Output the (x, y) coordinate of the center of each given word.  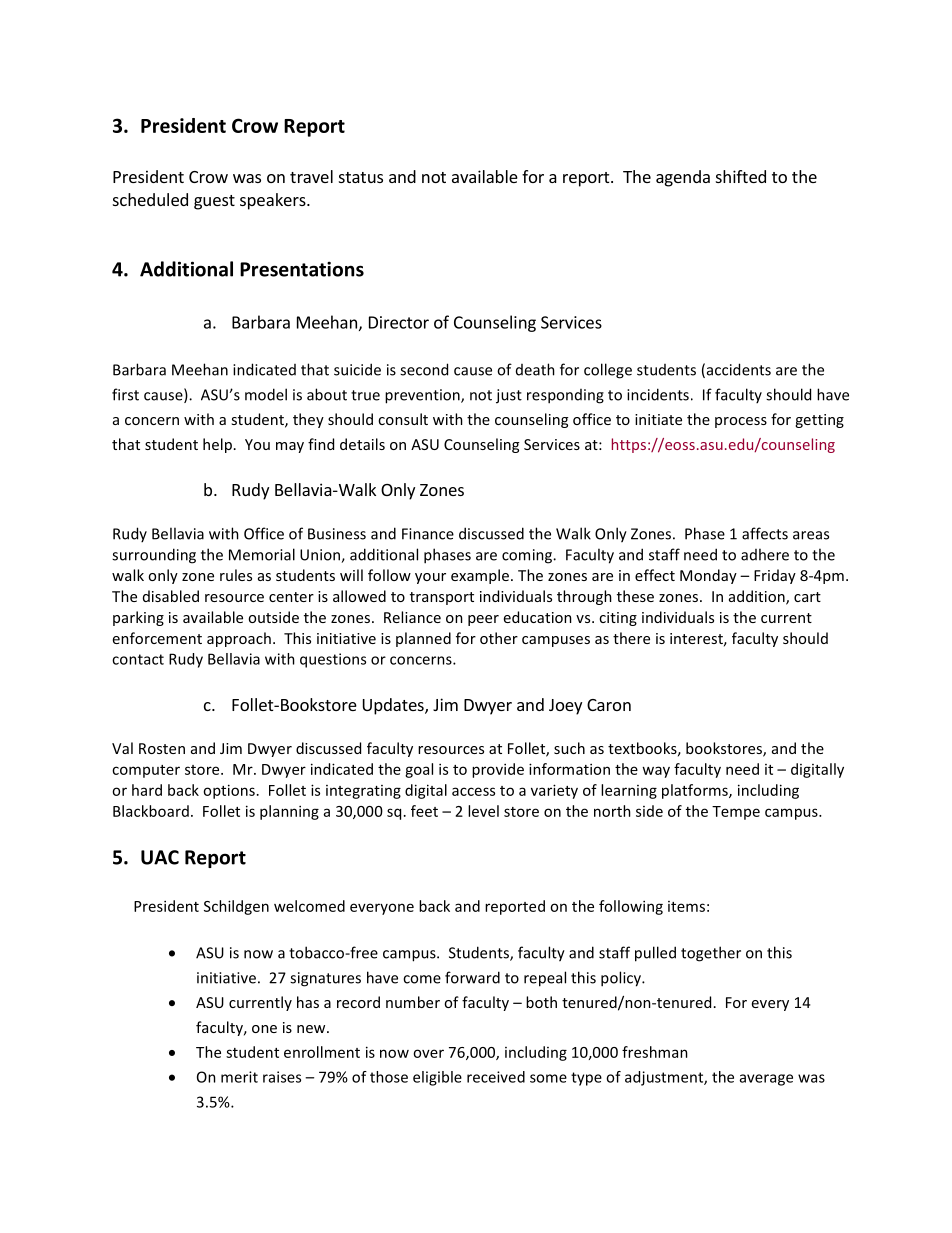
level (483, 811)
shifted (741, 176)
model (266, 394)
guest (214, 202)
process (741, 422)
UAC (160, 857)
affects (765, 533)
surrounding (154, 556)
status (361, 177)
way (656, 772)
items (686, 906)
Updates (394, 706)
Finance (428, 534)
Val (122, 748)
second (424, 369)
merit (239, 1077)
